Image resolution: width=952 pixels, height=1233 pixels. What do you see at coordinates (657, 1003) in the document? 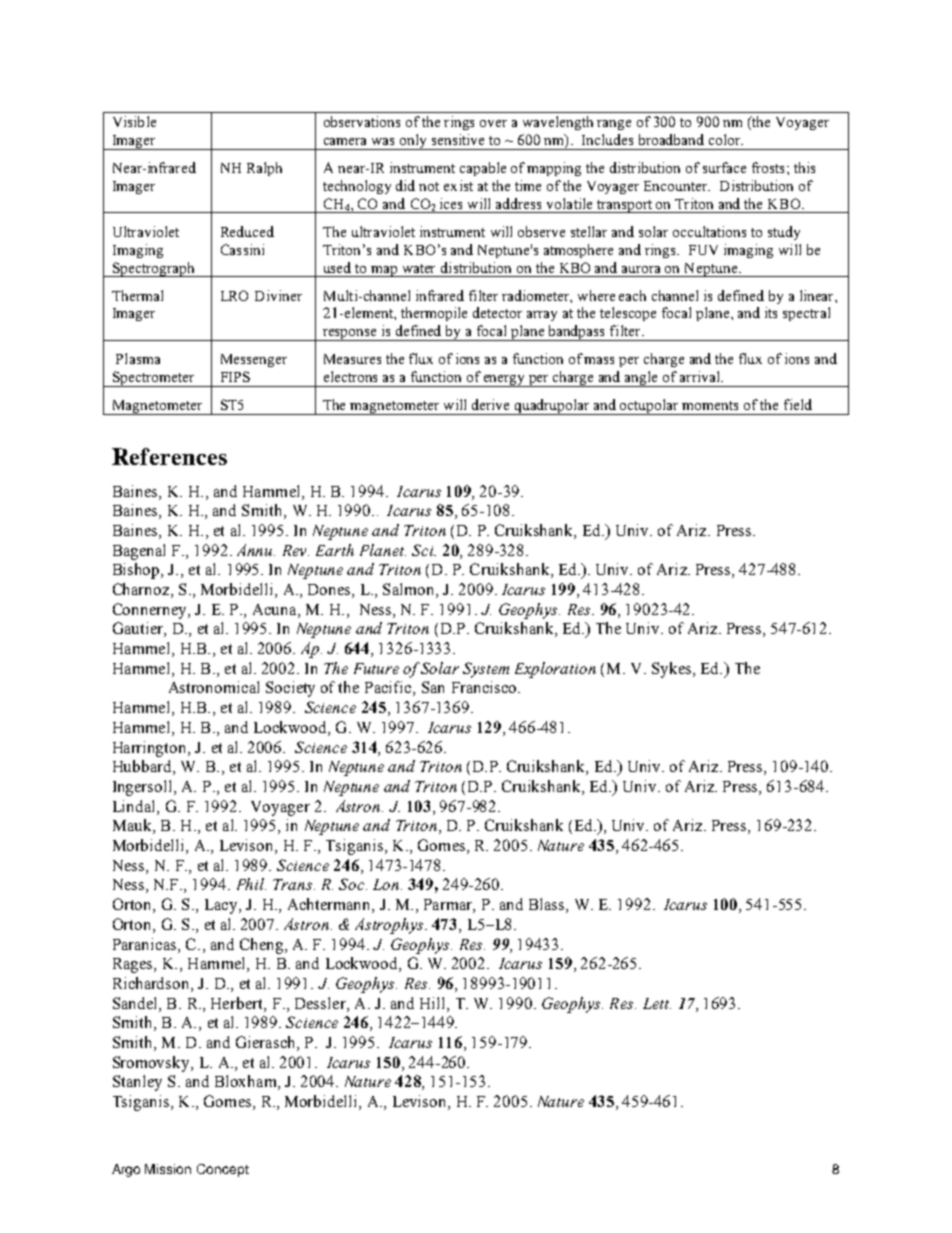
I see `Lett` at bounding box center [657, 1003].
